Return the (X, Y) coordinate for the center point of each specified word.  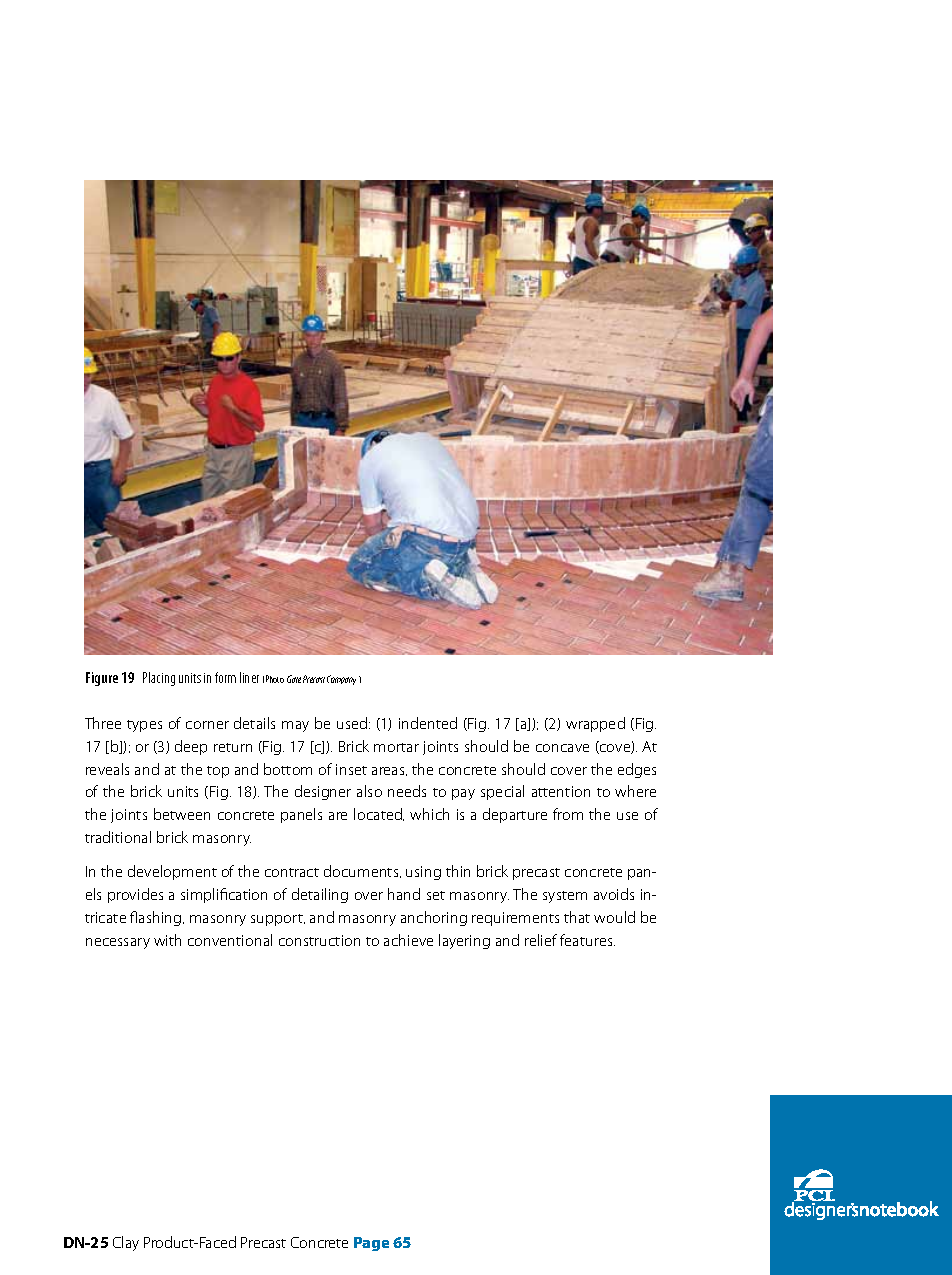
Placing (159, 679)
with (167, 940)
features (587, 940)
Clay (126, 1243)
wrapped (595, 724)
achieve (408, 940)
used (353, 723)
